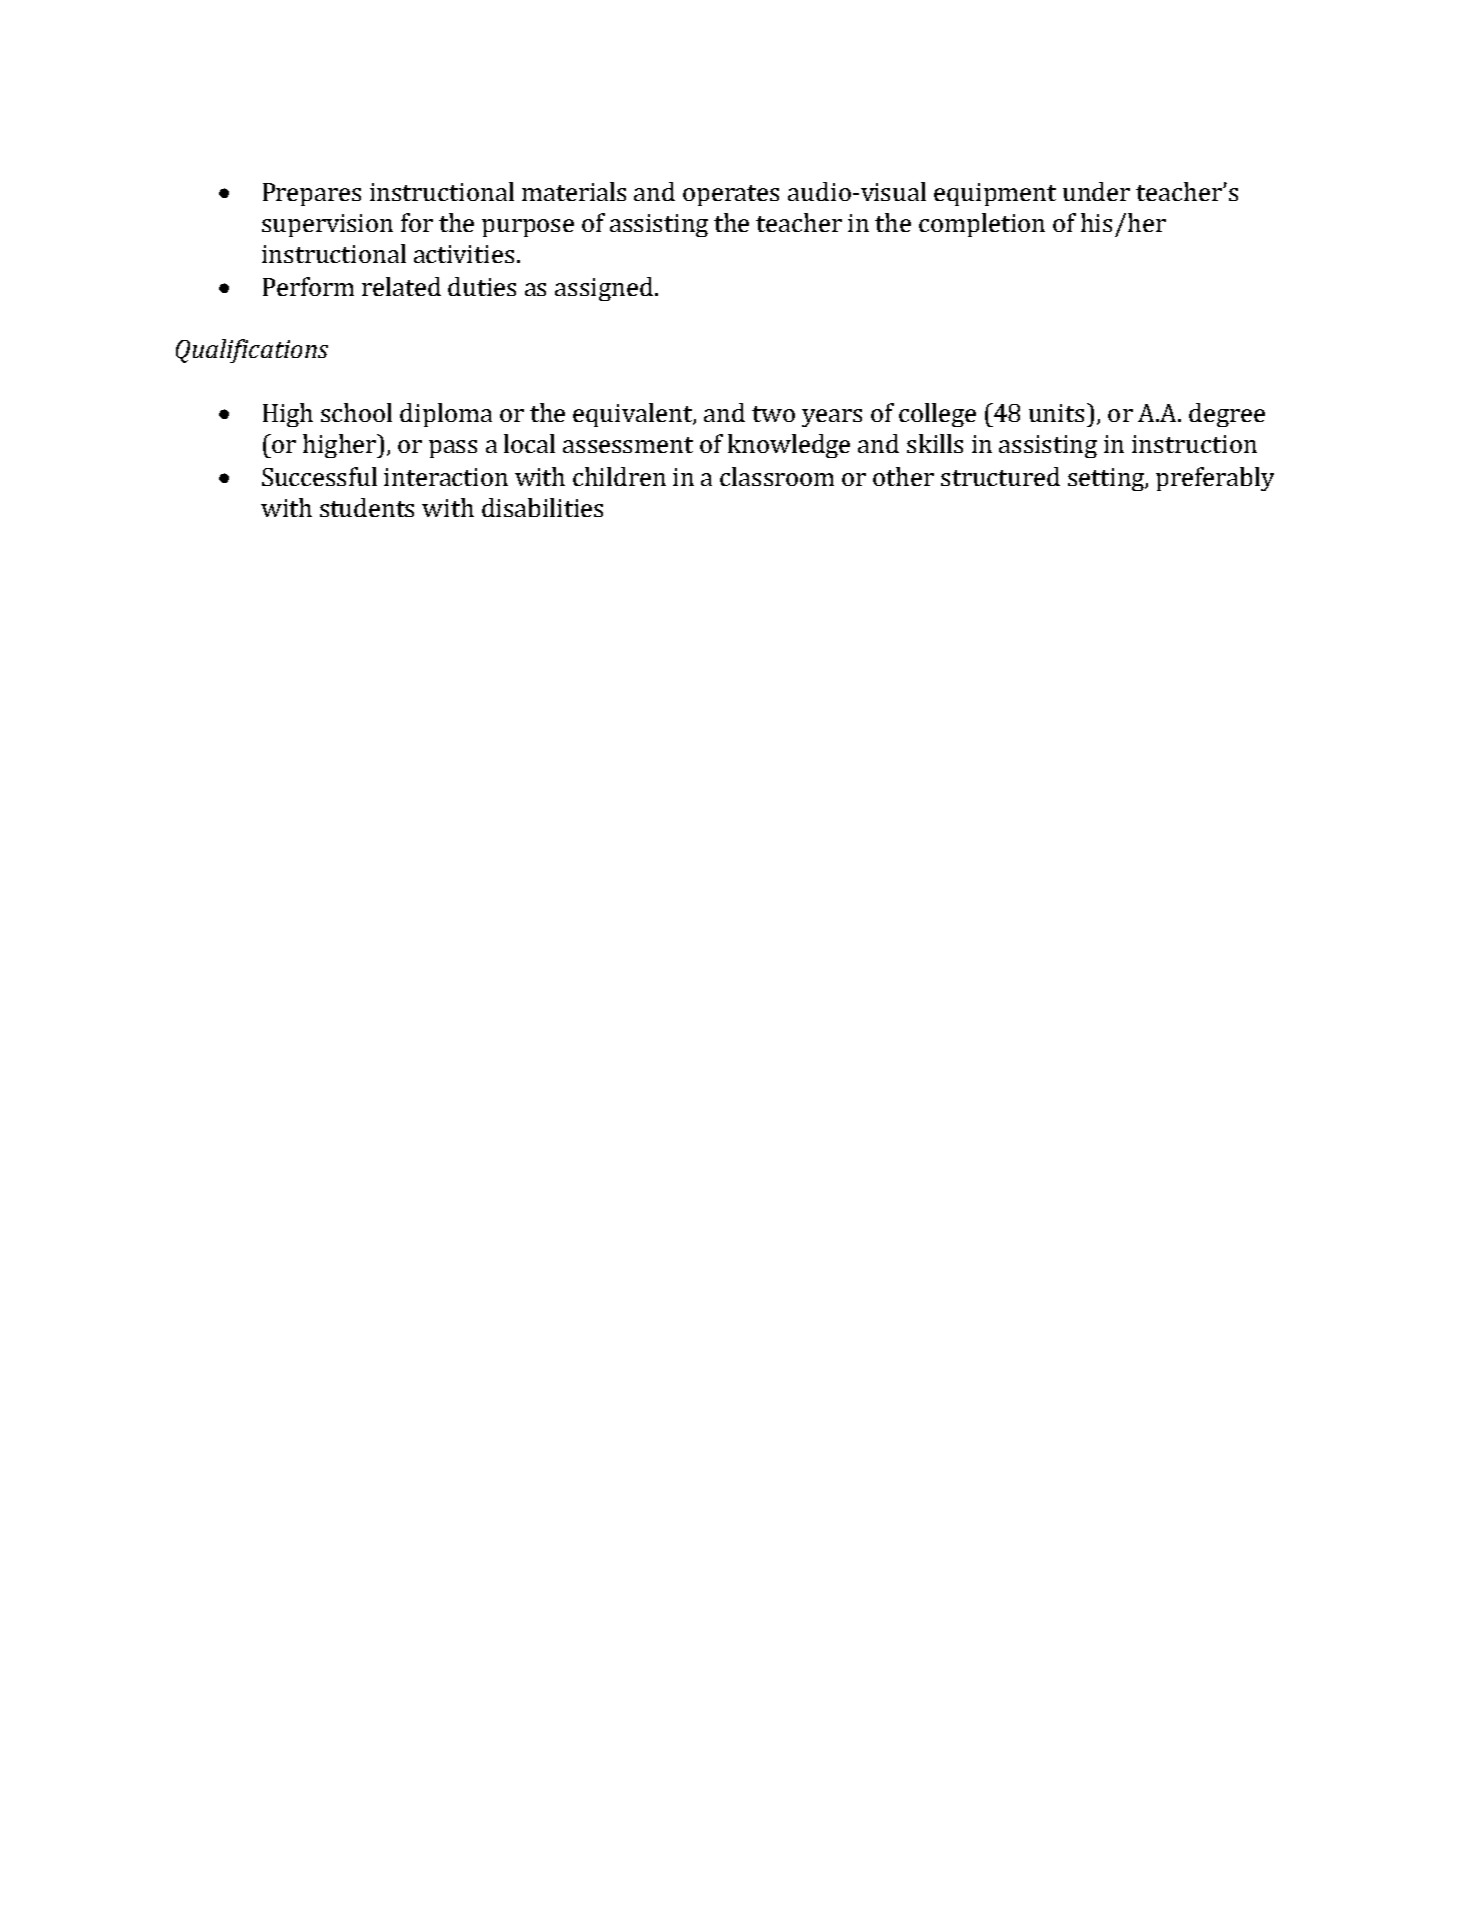 This document has height=1915, width=1480. I want to click on related, so click(401, 286).
